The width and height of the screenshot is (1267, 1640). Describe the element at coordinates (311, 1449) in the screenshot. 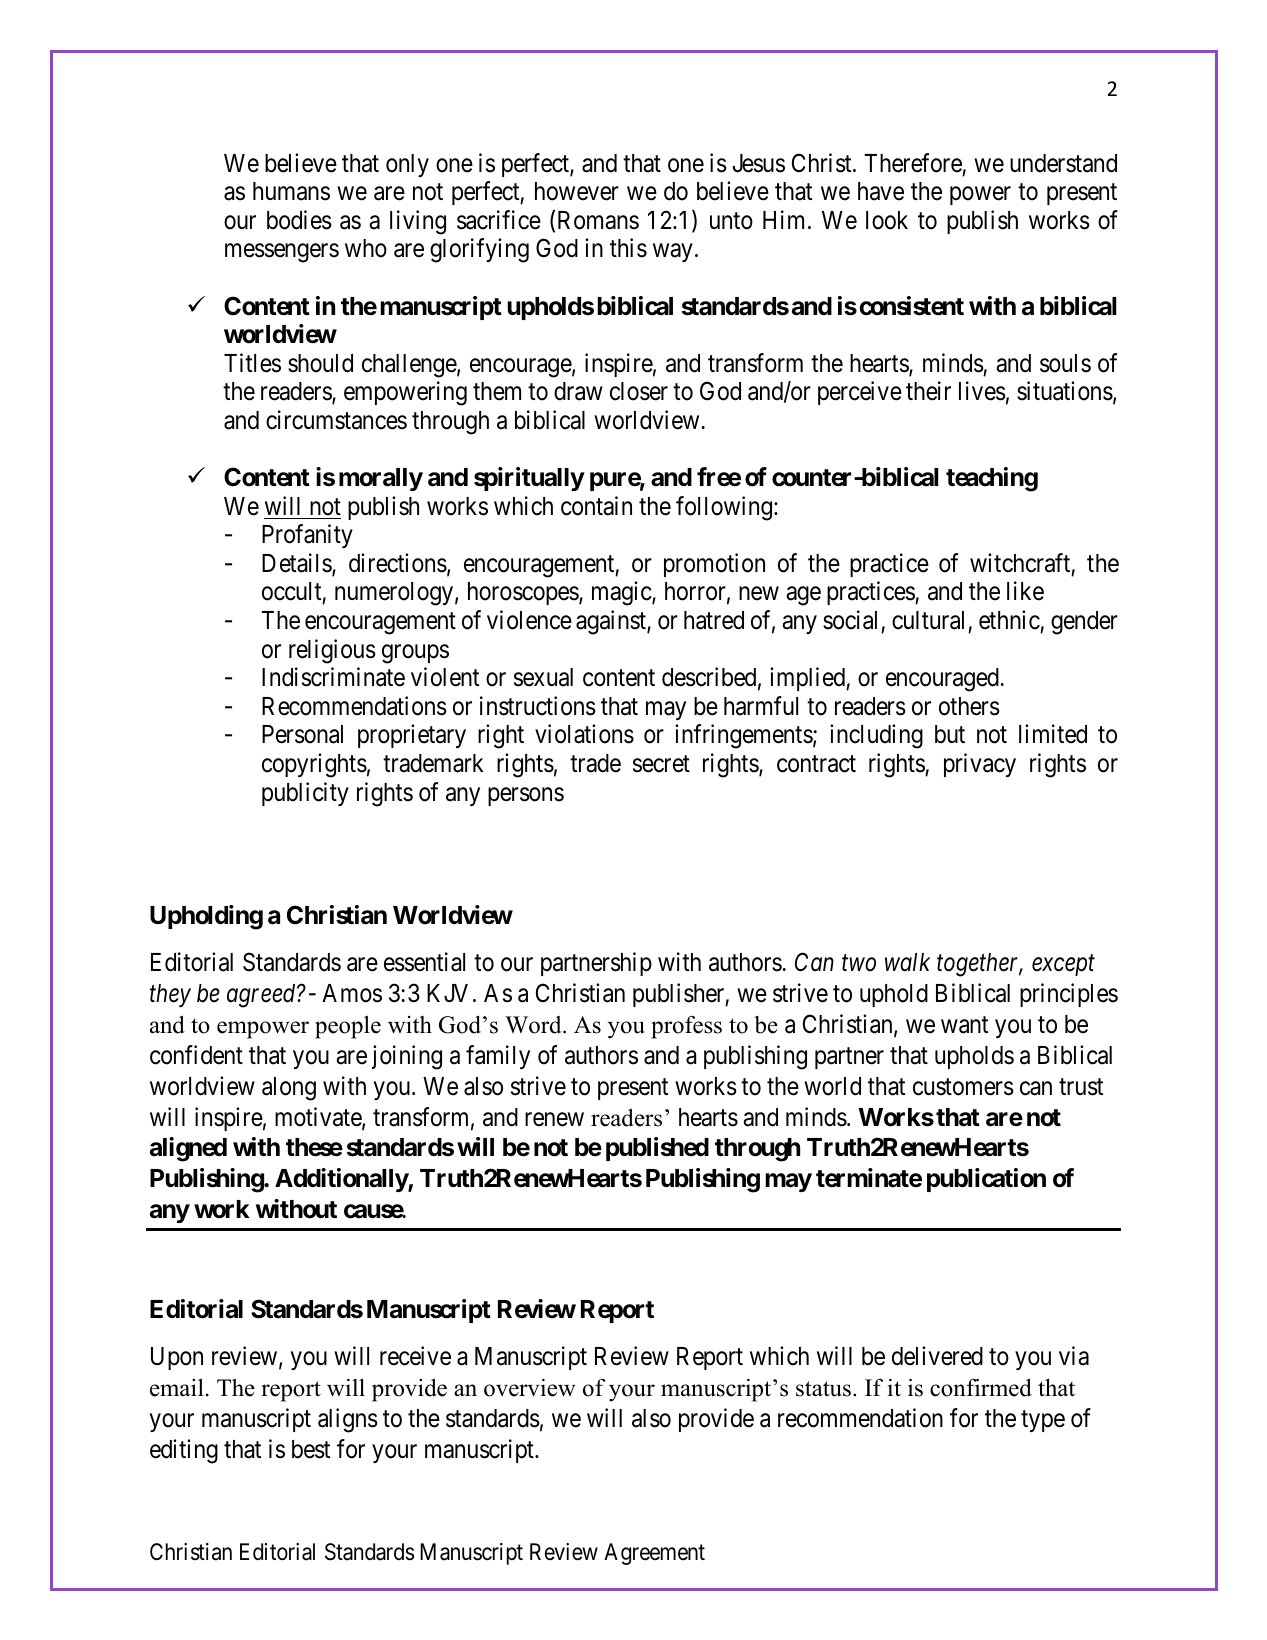

I see `best` at that location.
